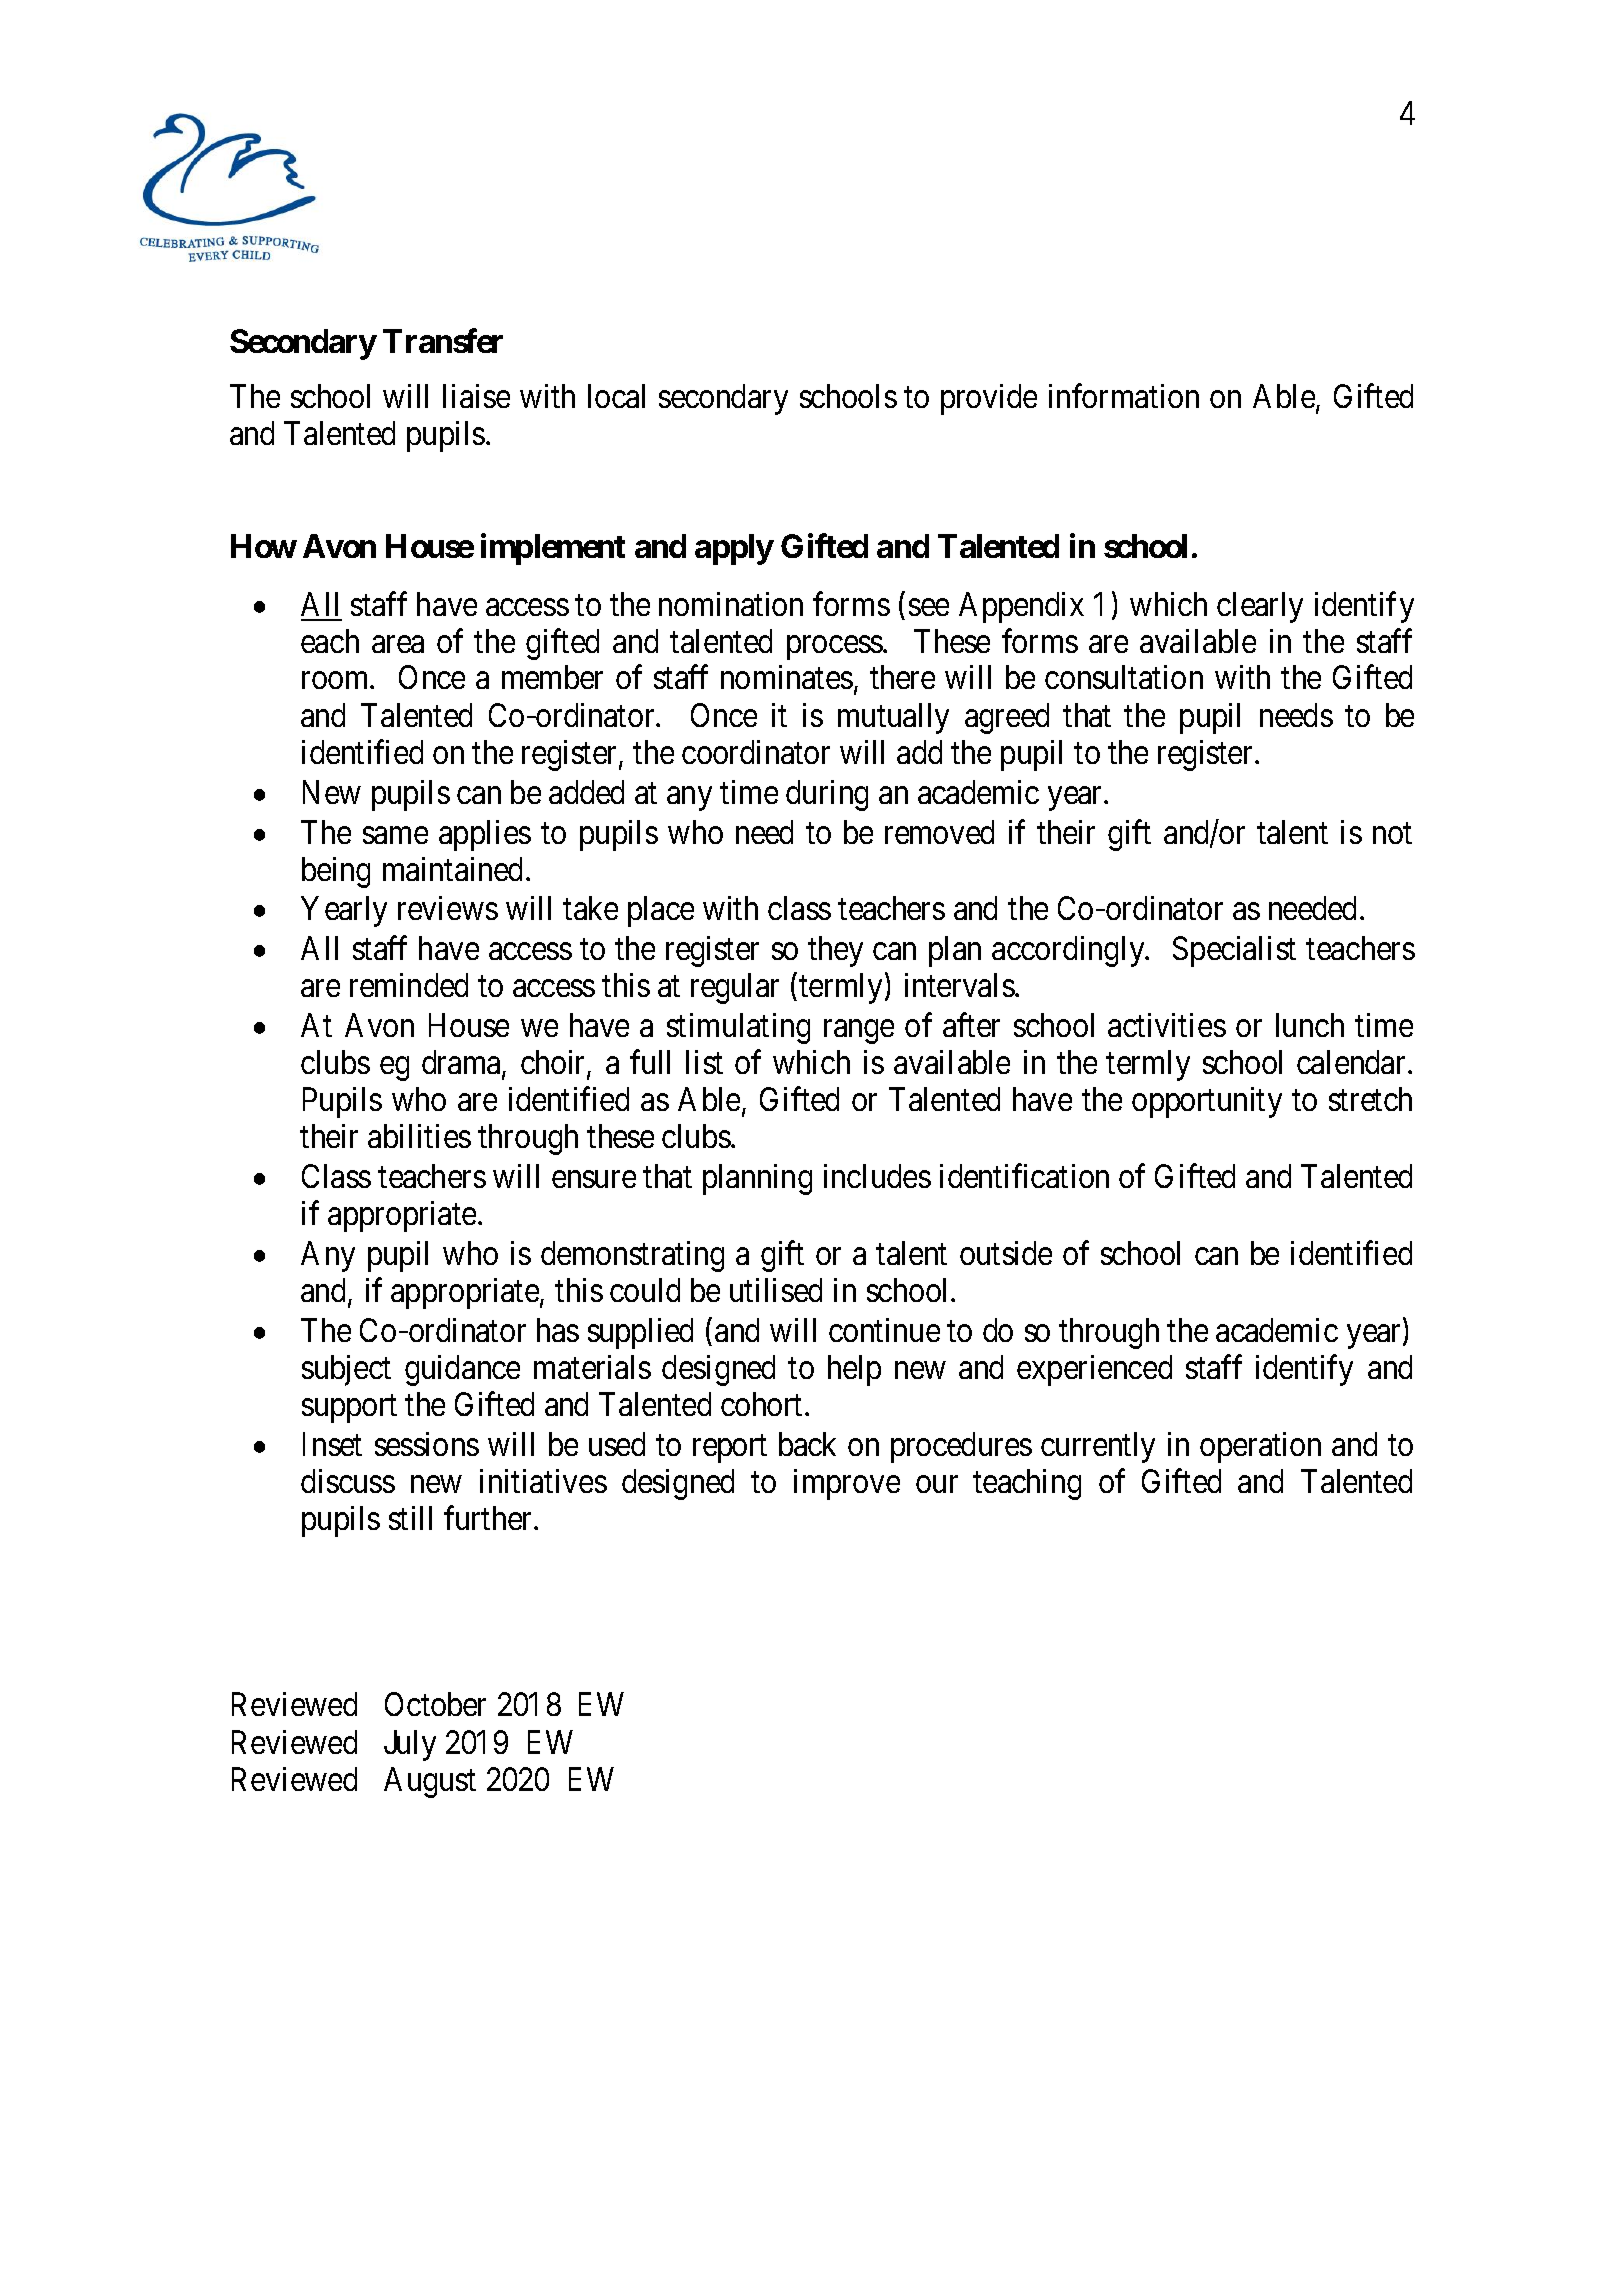  What do you see at coordinates (476, 396) in the screenshot?
I see `liaise` at bounding box center [476, 396].
